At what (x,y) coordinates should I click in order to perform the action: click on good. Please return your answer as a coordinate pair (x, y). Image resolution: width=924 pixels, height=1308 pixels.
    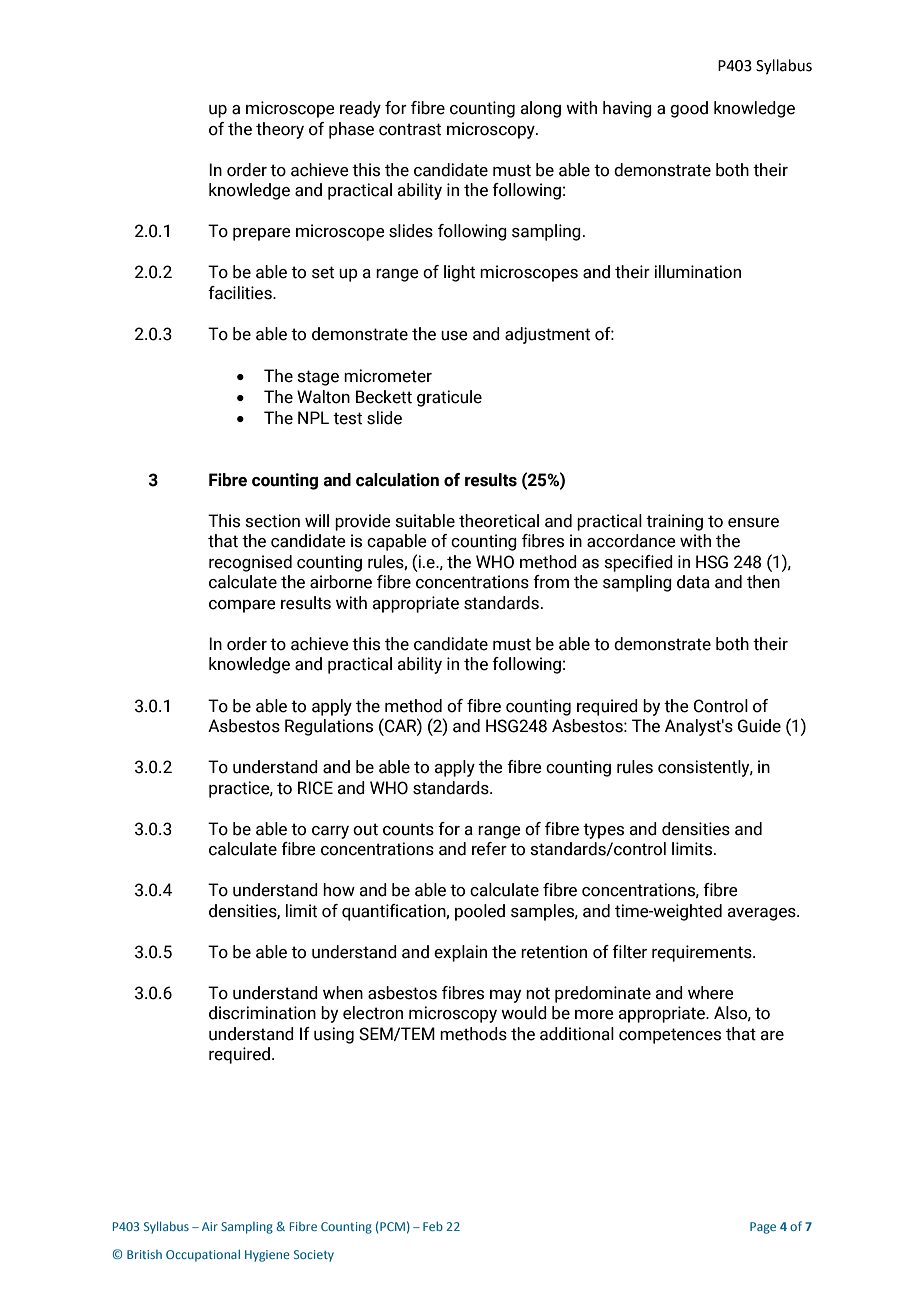
    Looking at the image, I should click on (689, 109).
